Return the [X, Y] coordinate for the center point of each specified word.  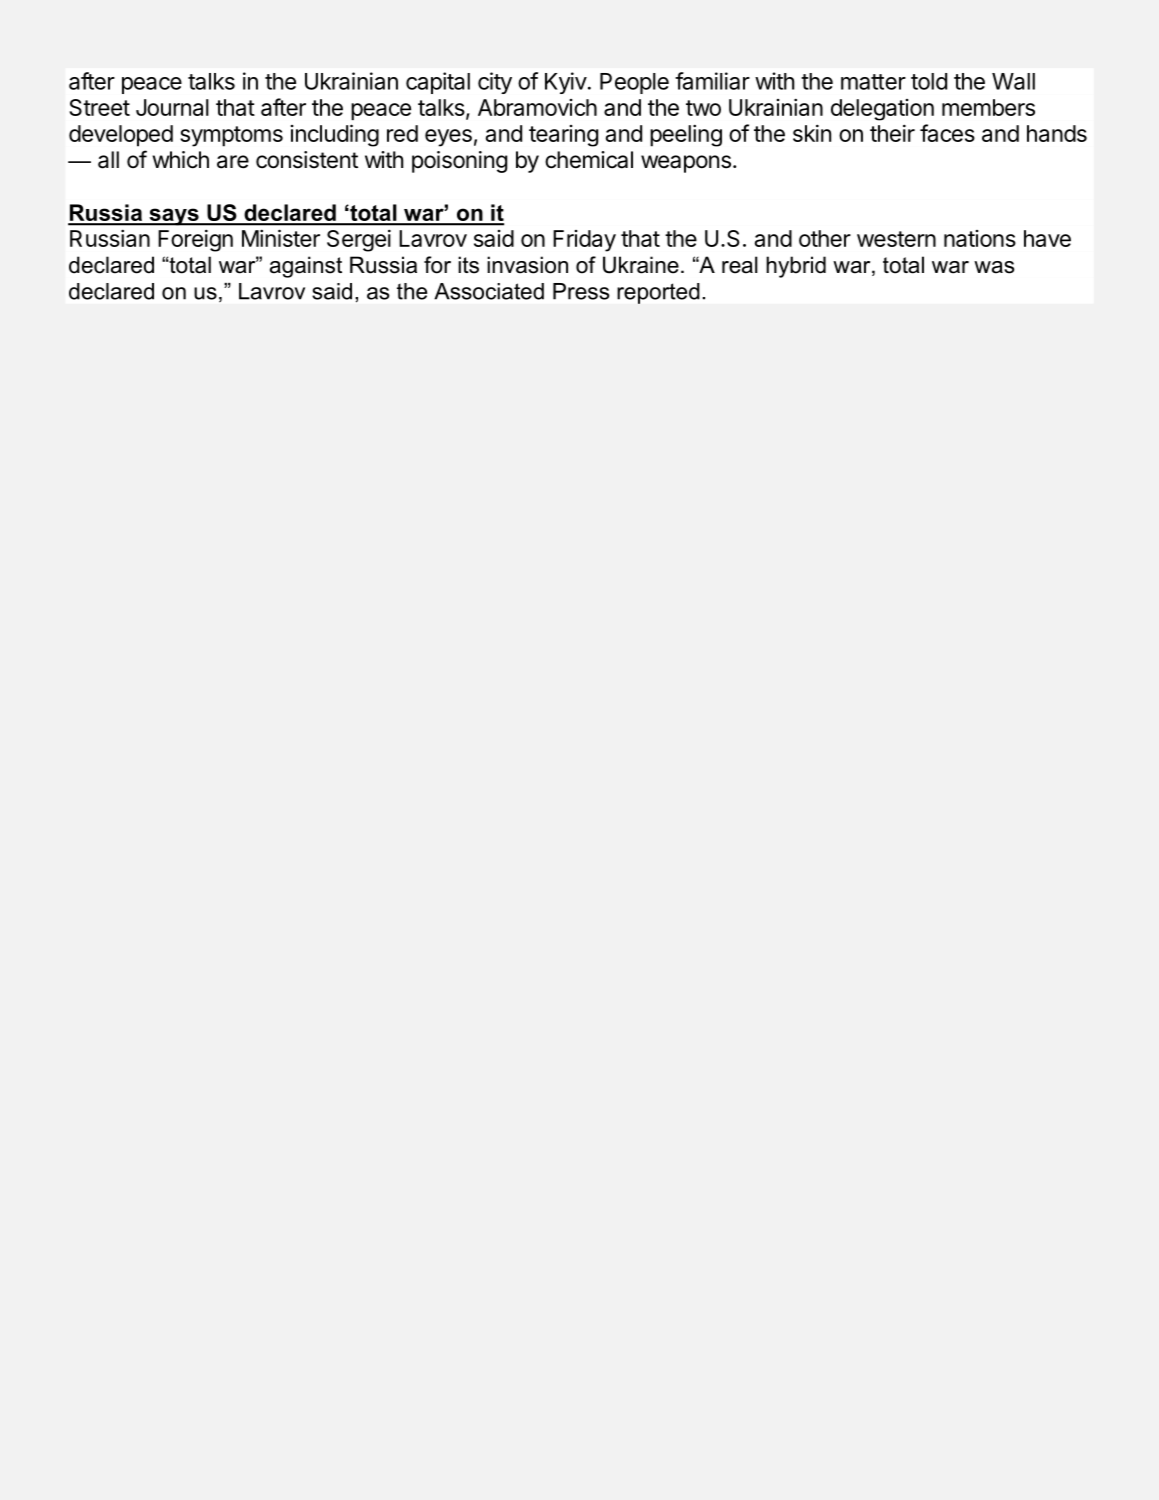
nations [980, 238]
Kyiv [566, 83]
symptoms [231, 136]
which [180, 160]
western [896, 239]
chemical [589, 160]
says [174, 217]
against [306, 267]
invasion [527, 265]
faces [947, 133]
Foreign [195, 240]
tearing [563, 136]
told [929, 81]
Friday [584, 241]
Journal [172, 107]
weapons [686, 164]
